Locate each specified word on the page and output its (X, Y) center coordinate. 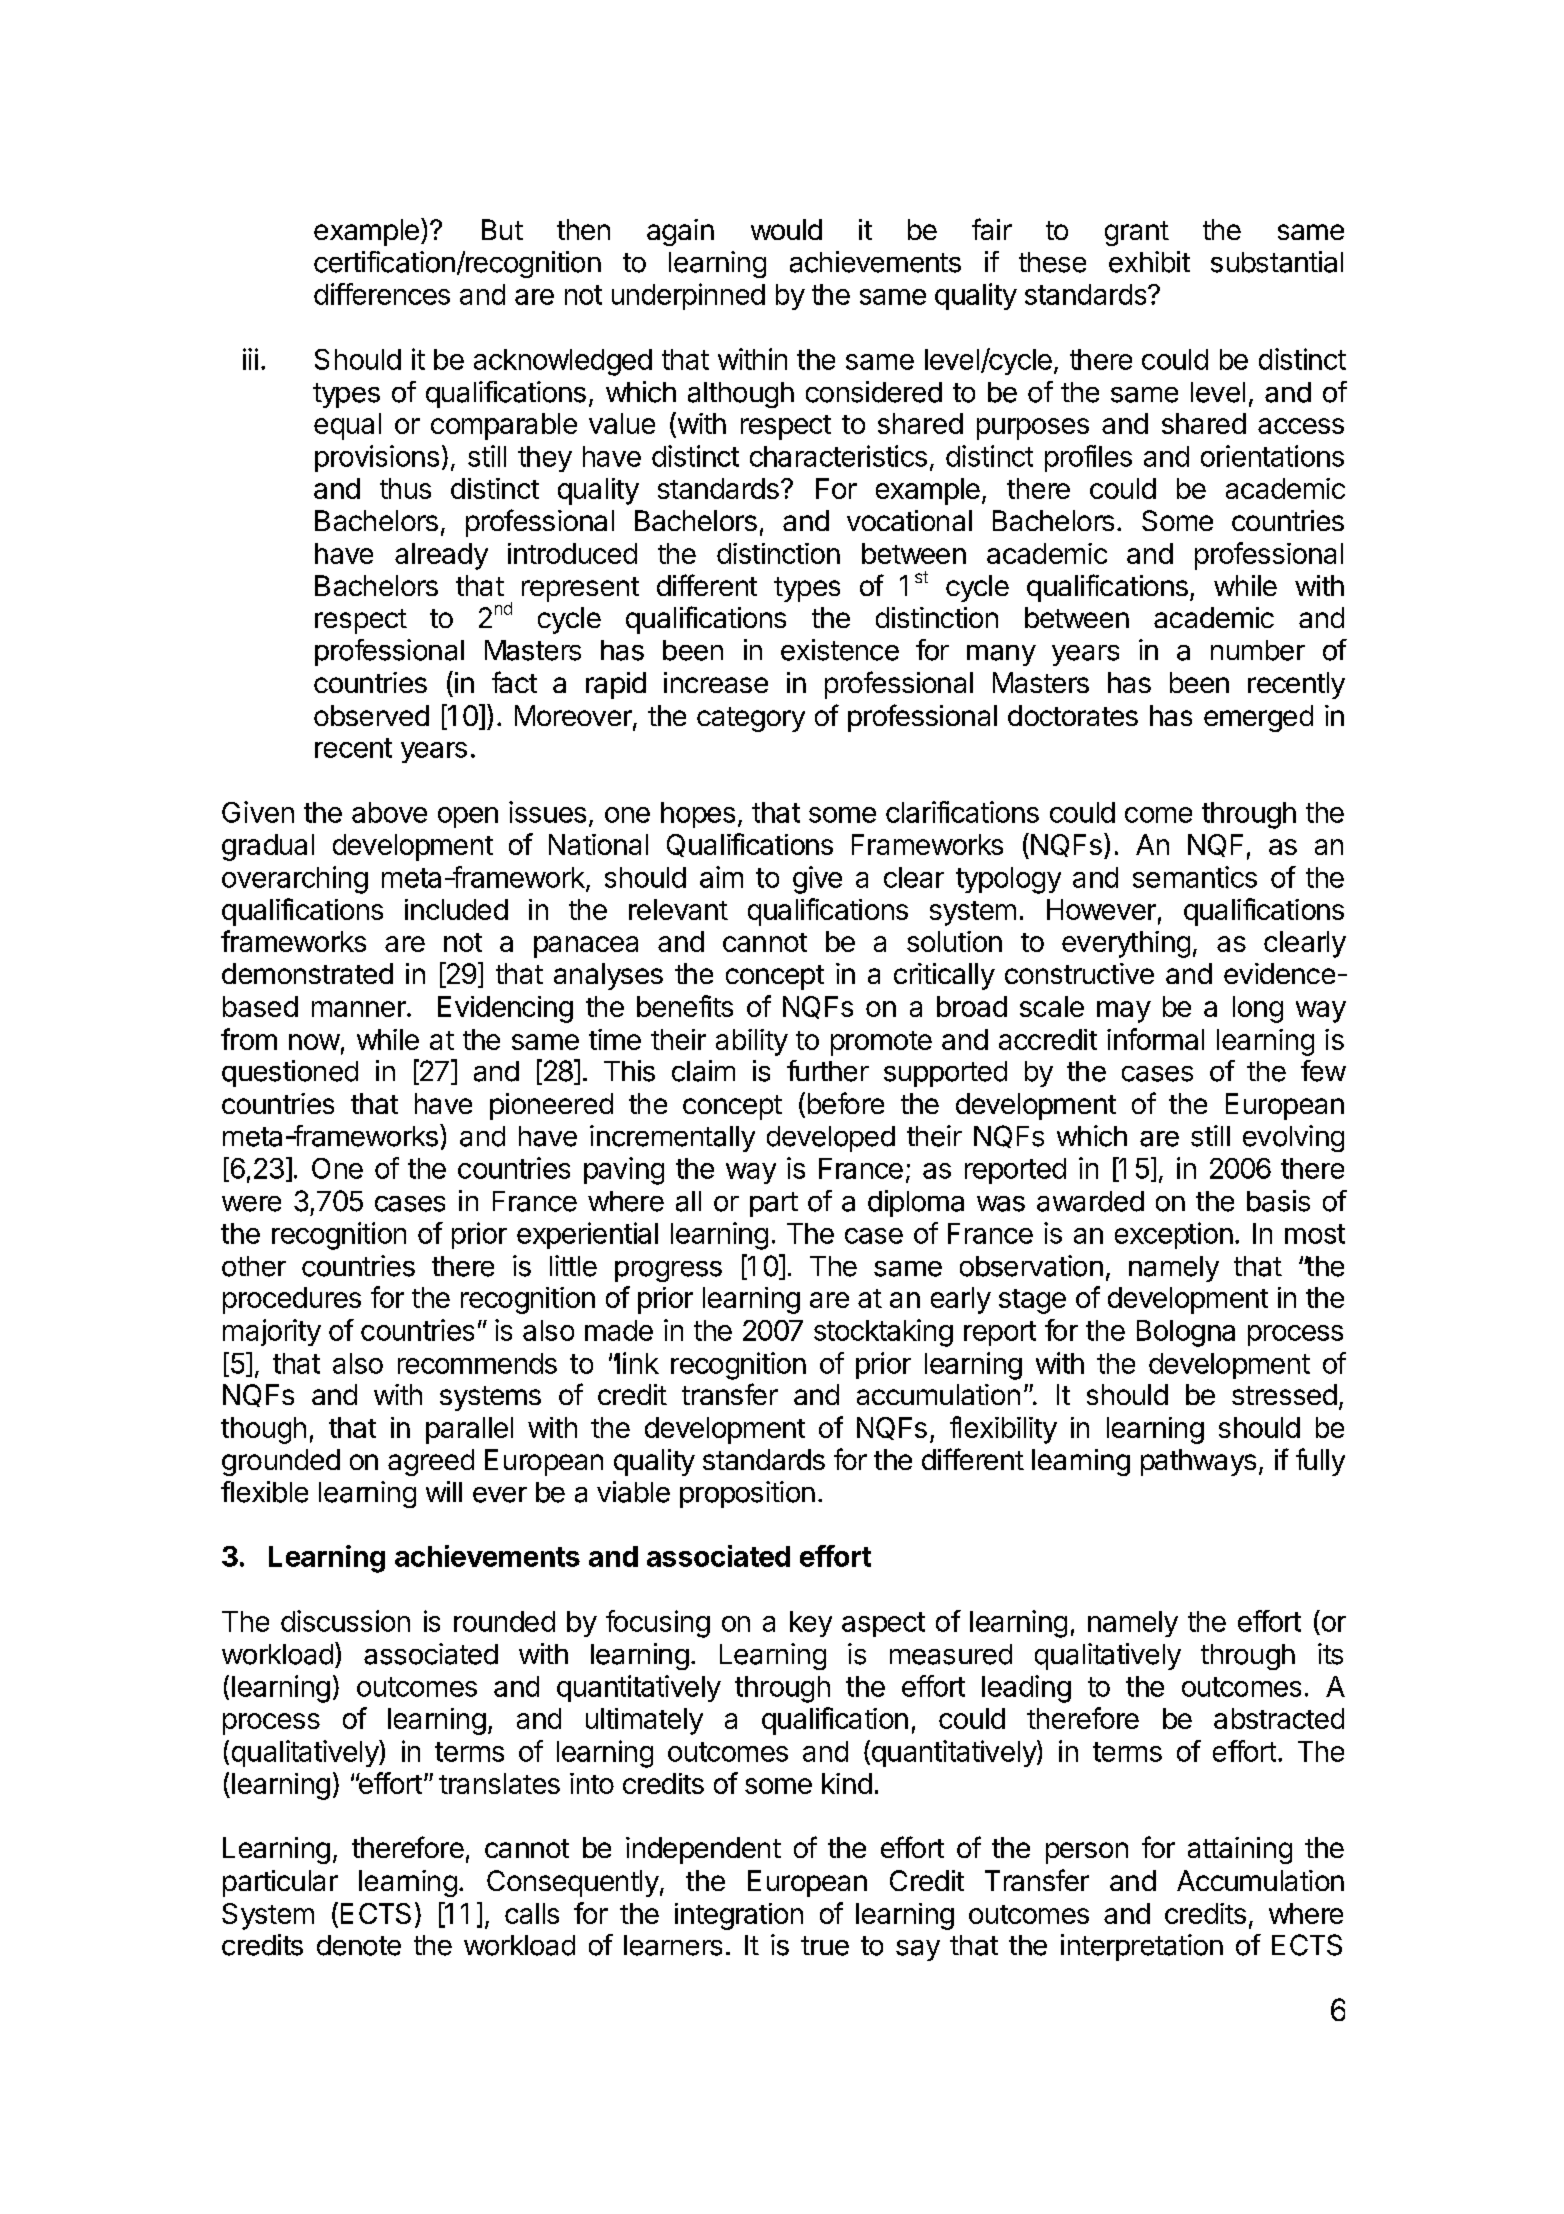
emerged (1258, 718)
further (828, 1071)
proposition (747, 1494)
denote (359, 1945)
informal (1155, 1039)
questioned (290, 1073)
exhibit (1149, 262)
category (751, 719)
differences (382, 294)
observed (371, 715)
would (786, 229)
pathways (1198, 1462)
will (444, 1491)
